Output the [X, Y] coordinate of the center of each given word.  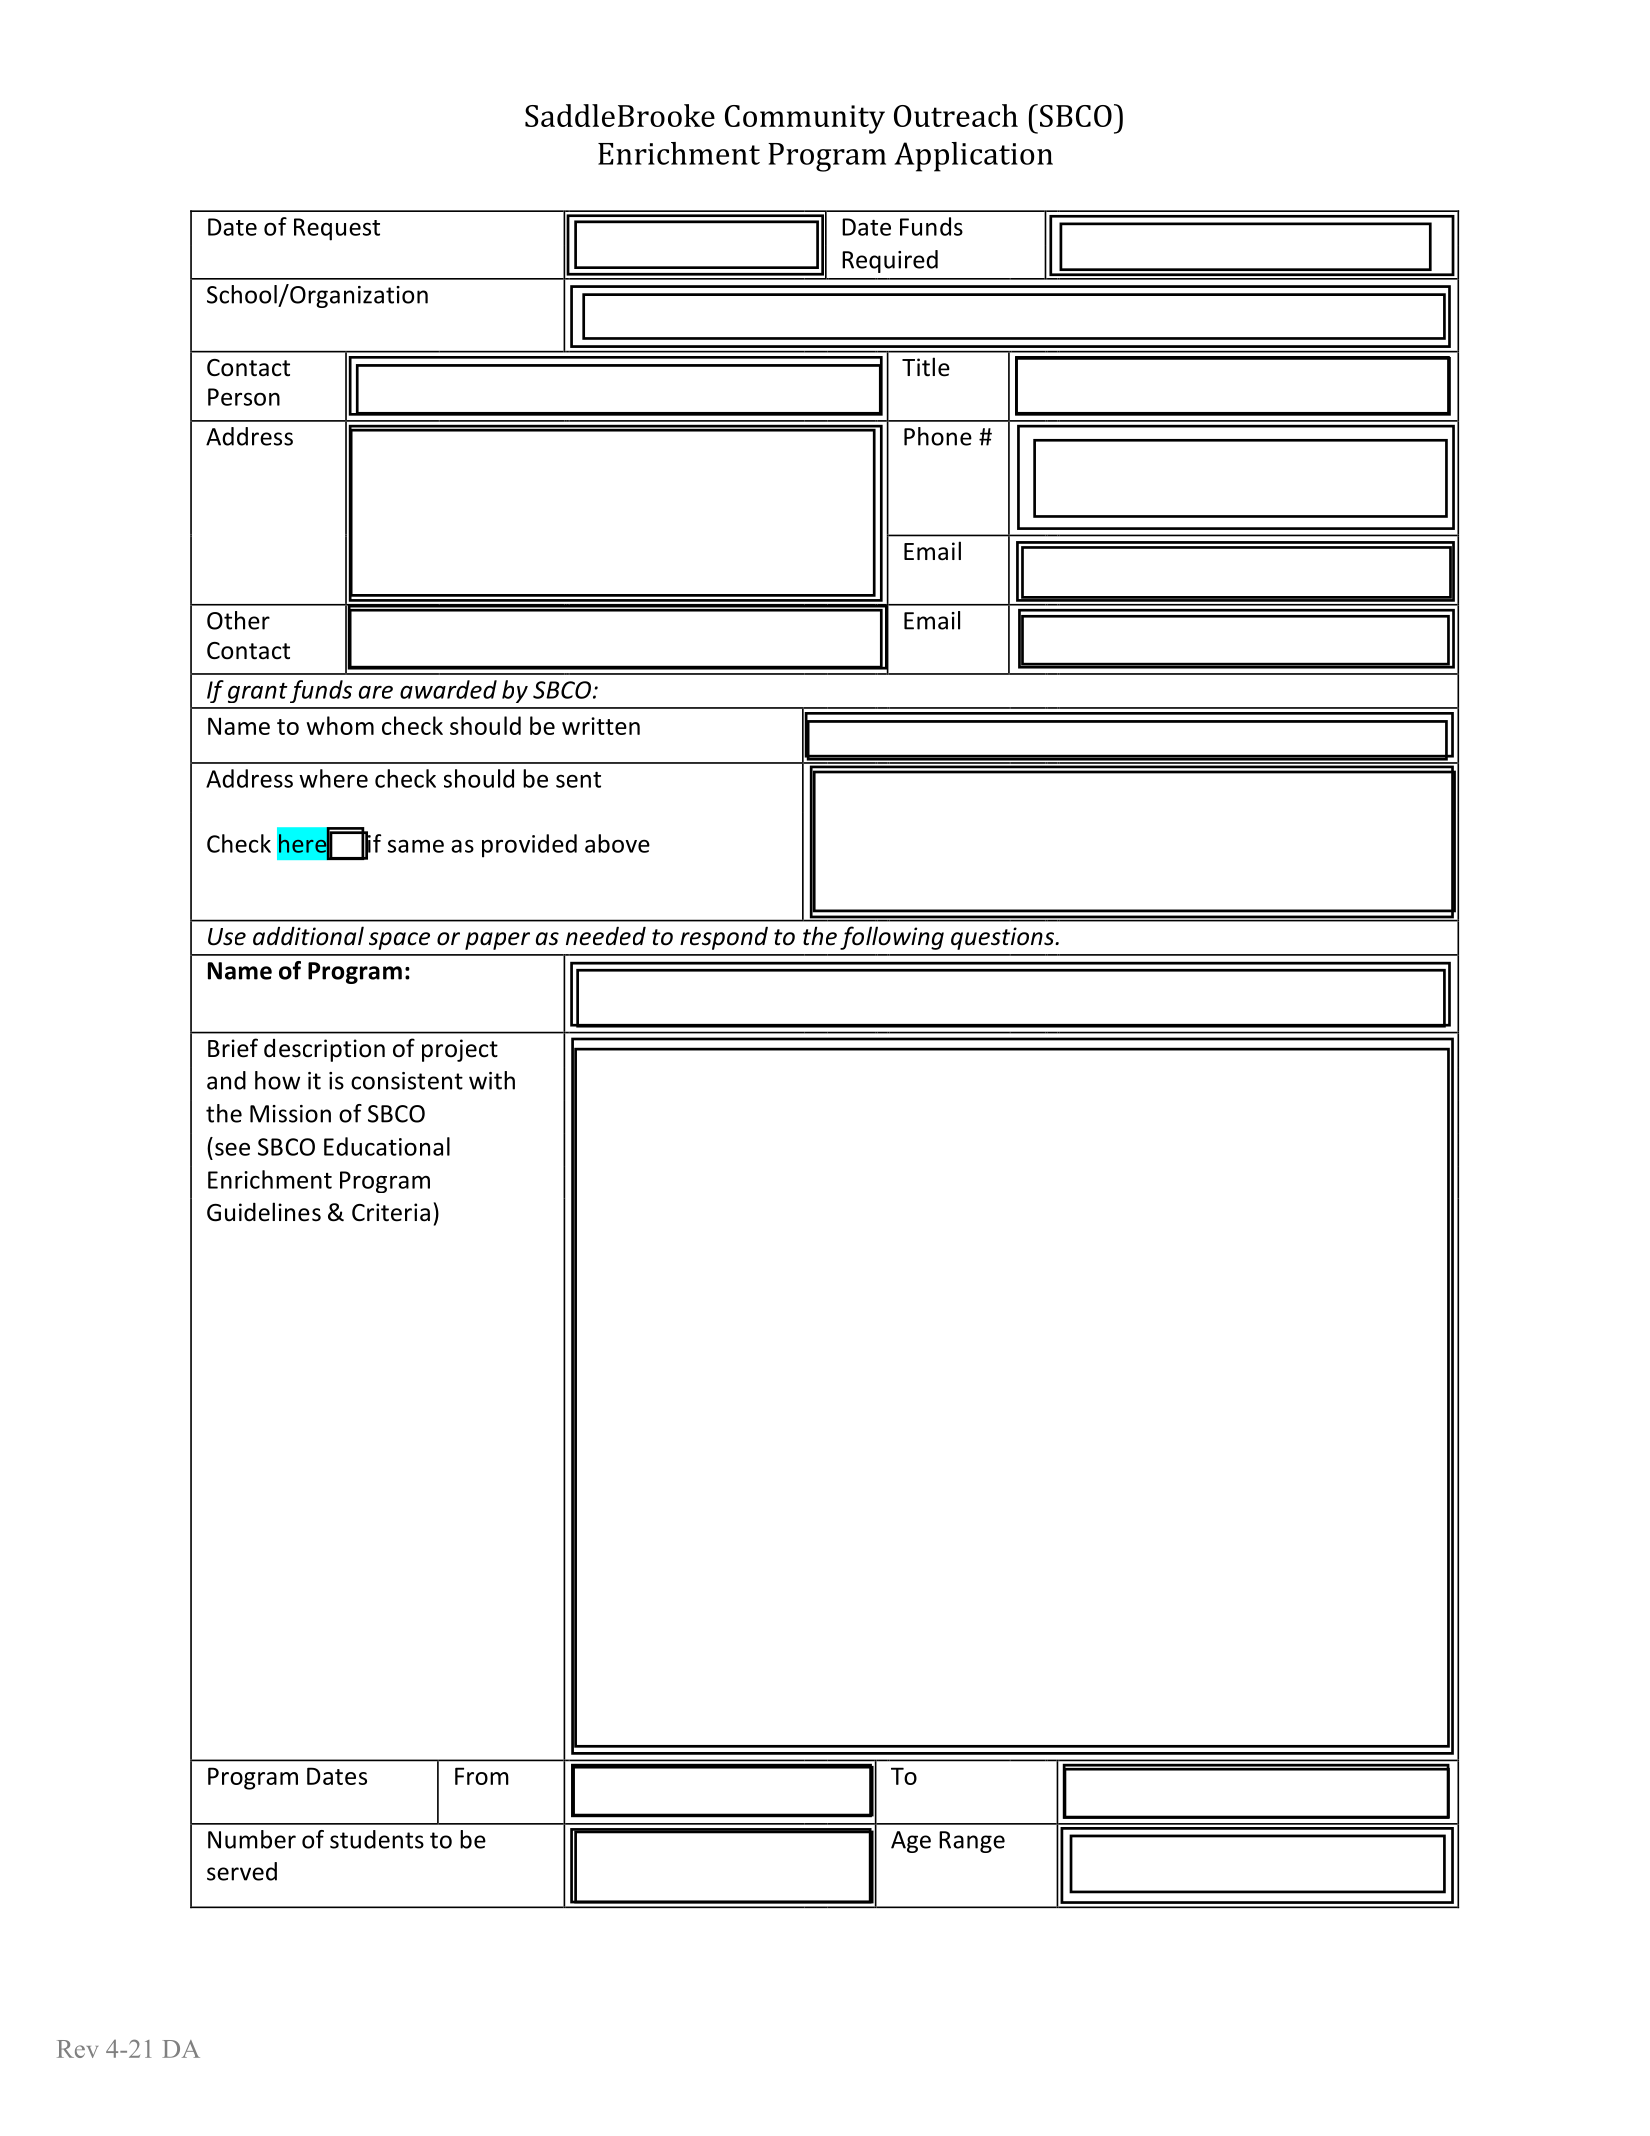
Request [337, 229]
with [492, 1080]
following [892, 938]
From [482, 1776]
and [226, 1080]
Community [805, 119]
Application [973, 157]
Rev [77, 2049]
